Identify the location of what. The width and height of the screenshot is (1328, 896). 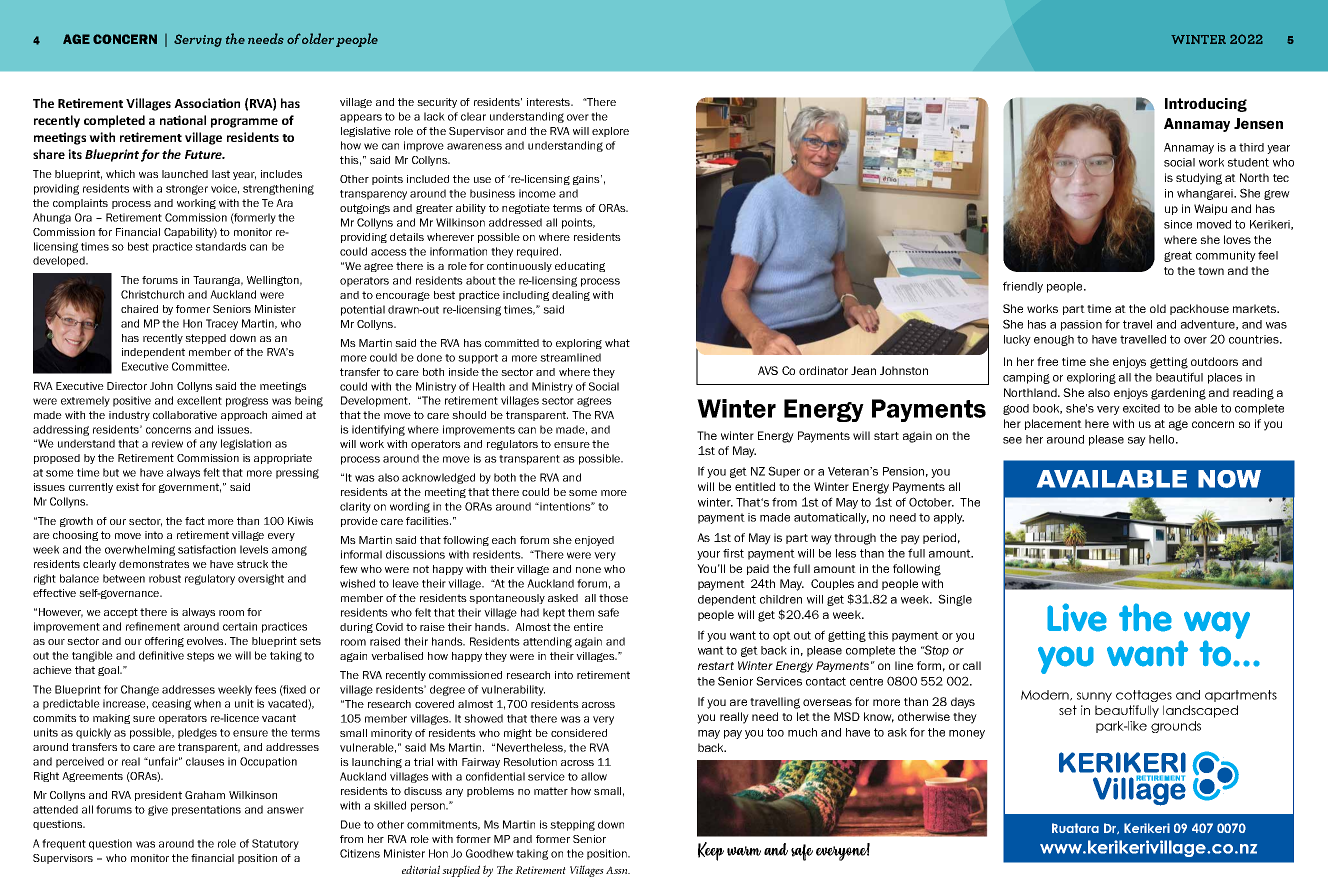
(617, 343).
